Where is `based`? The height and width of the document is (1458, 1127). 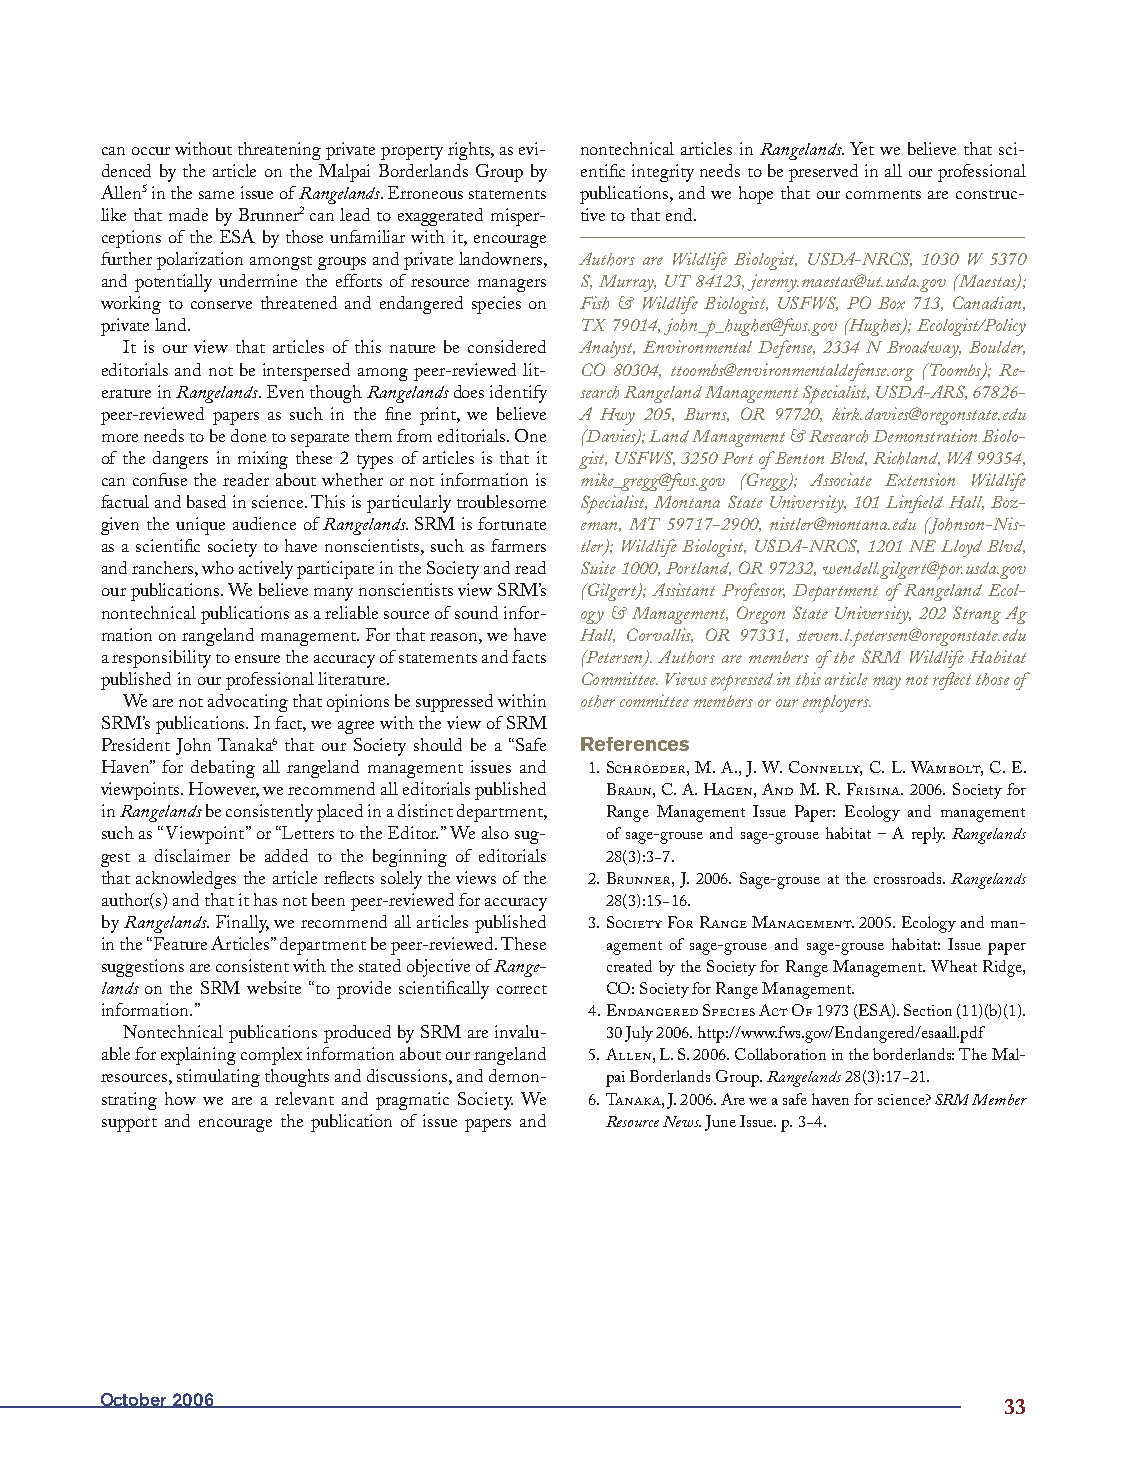
based is located at coordinates (206, 501).
